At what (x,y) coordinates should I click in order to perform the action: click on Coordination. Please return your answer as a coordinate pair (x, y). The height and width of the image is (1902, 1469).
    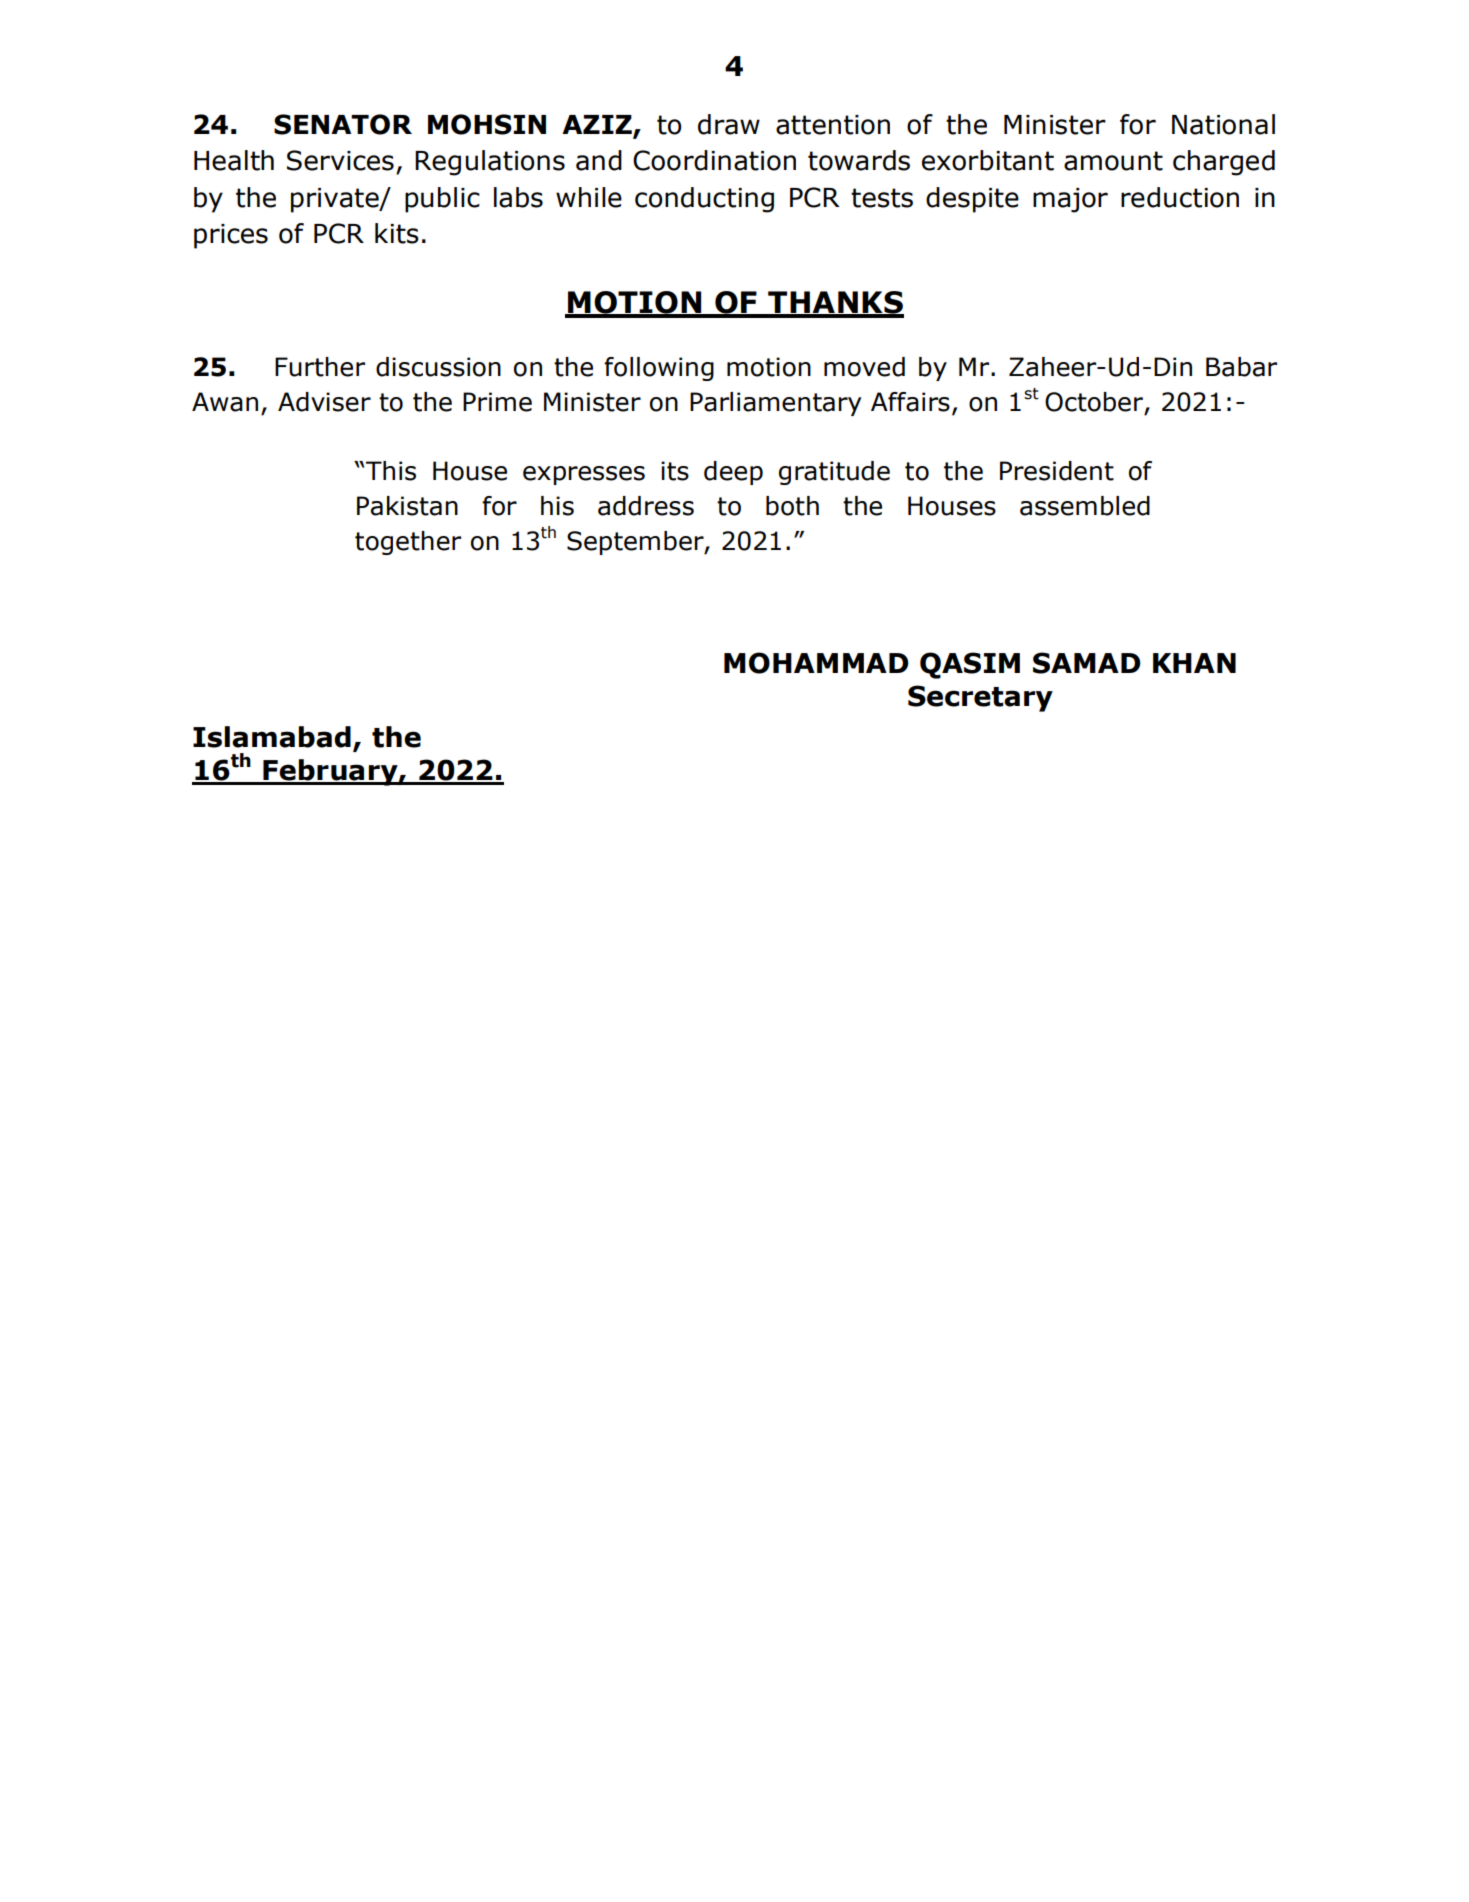
    Looking at the image, I should click on (714, 160).
